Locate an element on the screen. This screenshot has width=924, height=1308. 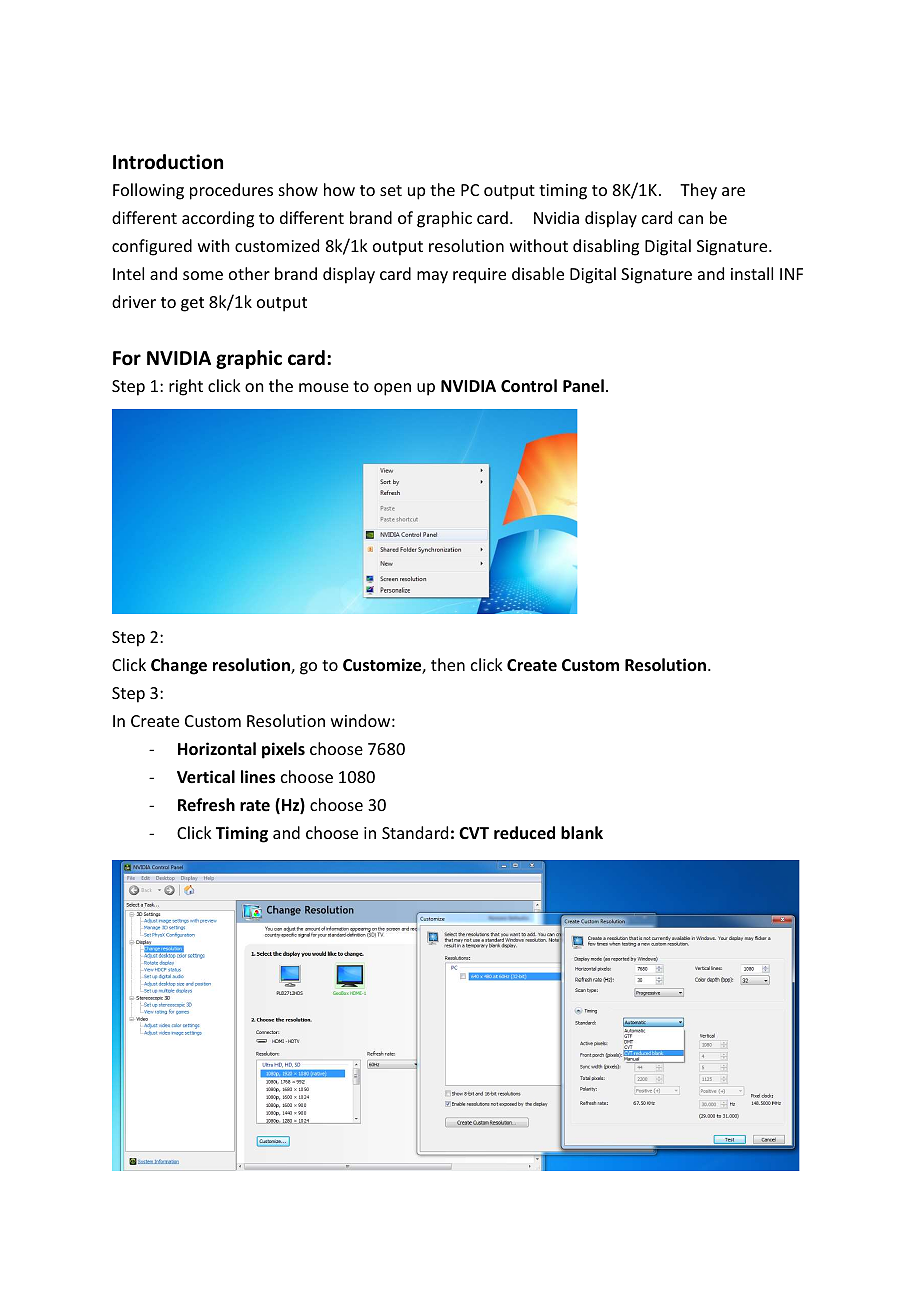
right is located at coordinates (186, 387).
